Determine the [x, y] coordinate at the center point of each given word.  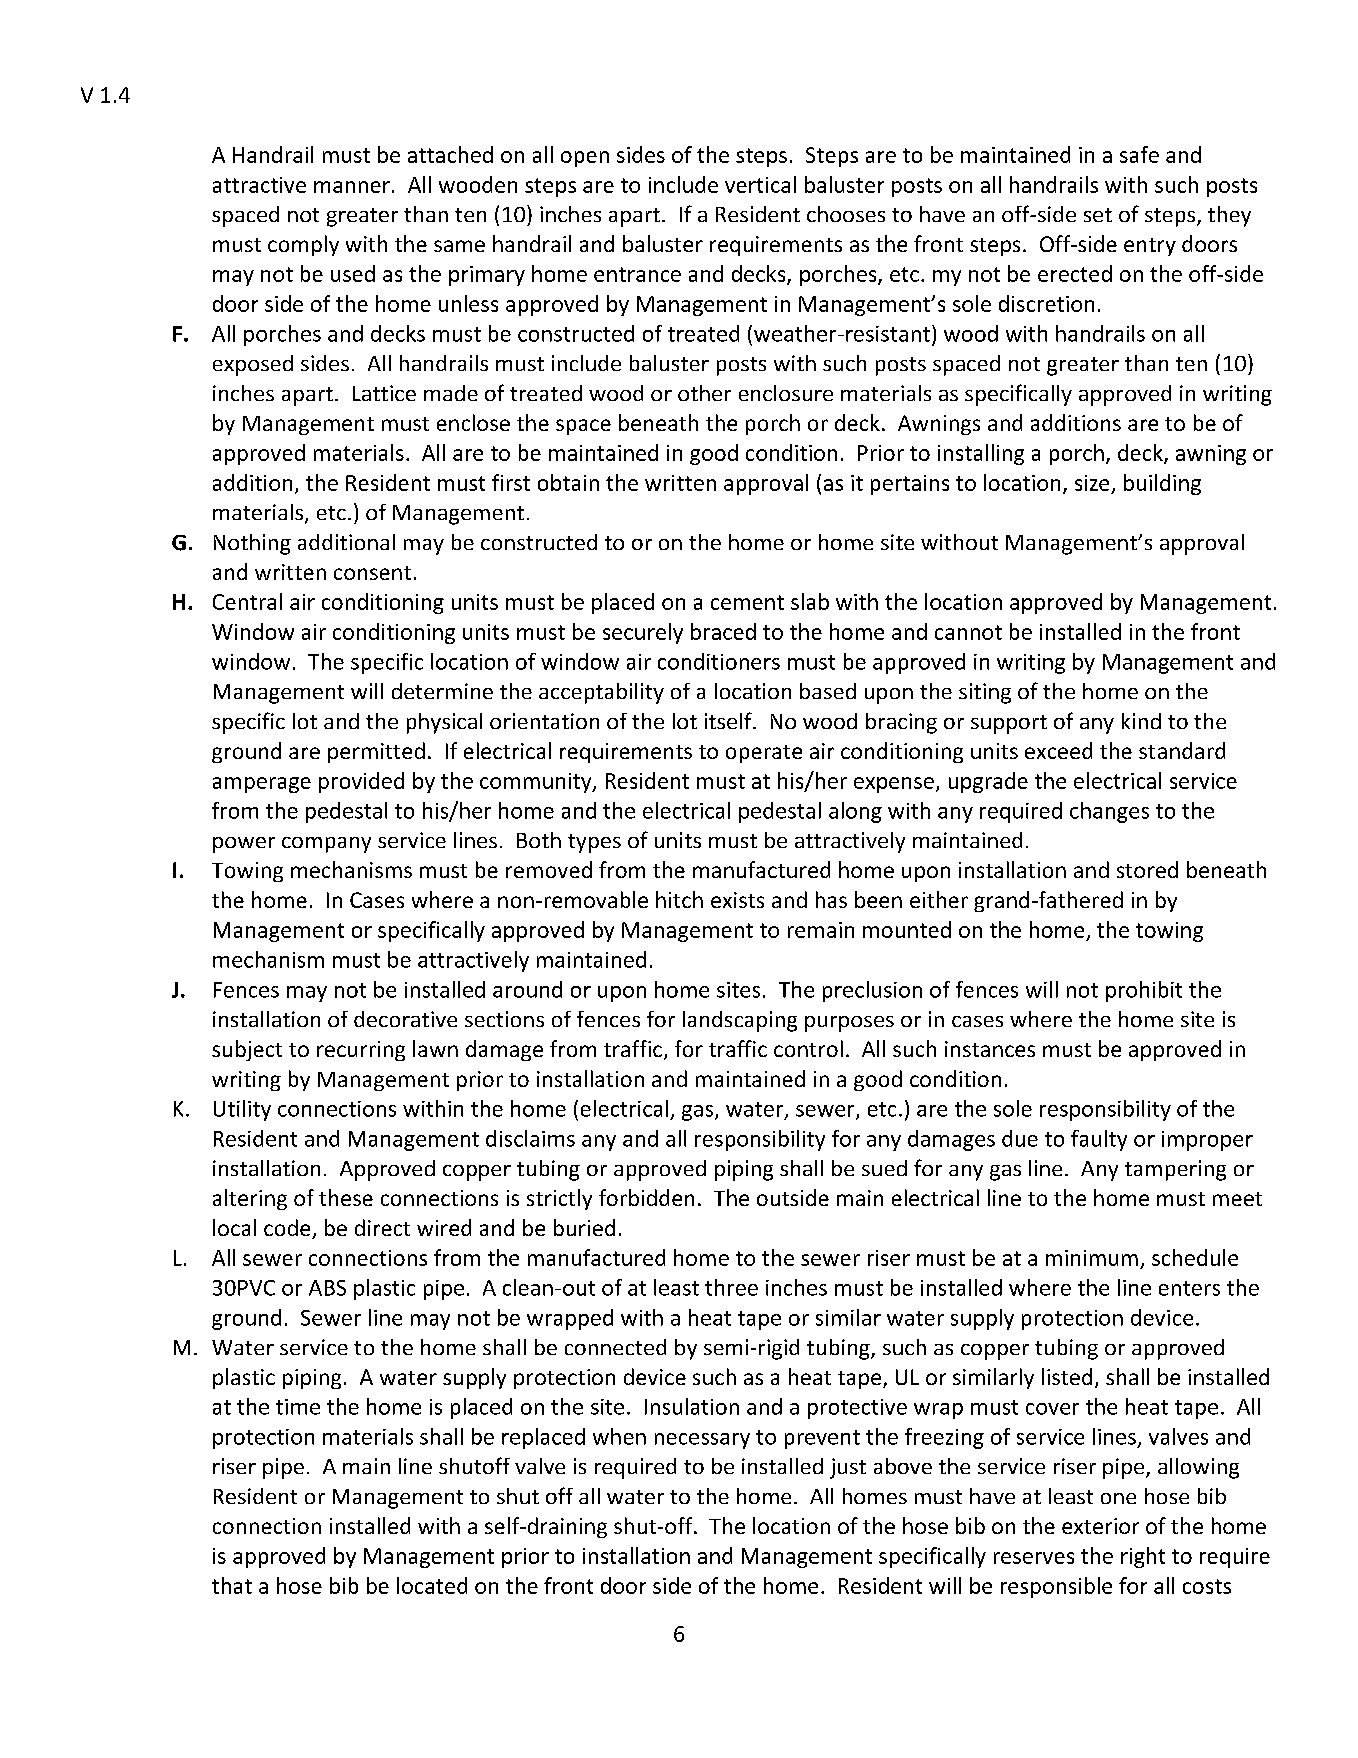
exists [737, 900]
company [326, 845]
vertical [760, 184]
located [432, 1585]
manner [352, 187]
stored [1147, 869]
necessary [702, 1441]
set [1098, 215]
